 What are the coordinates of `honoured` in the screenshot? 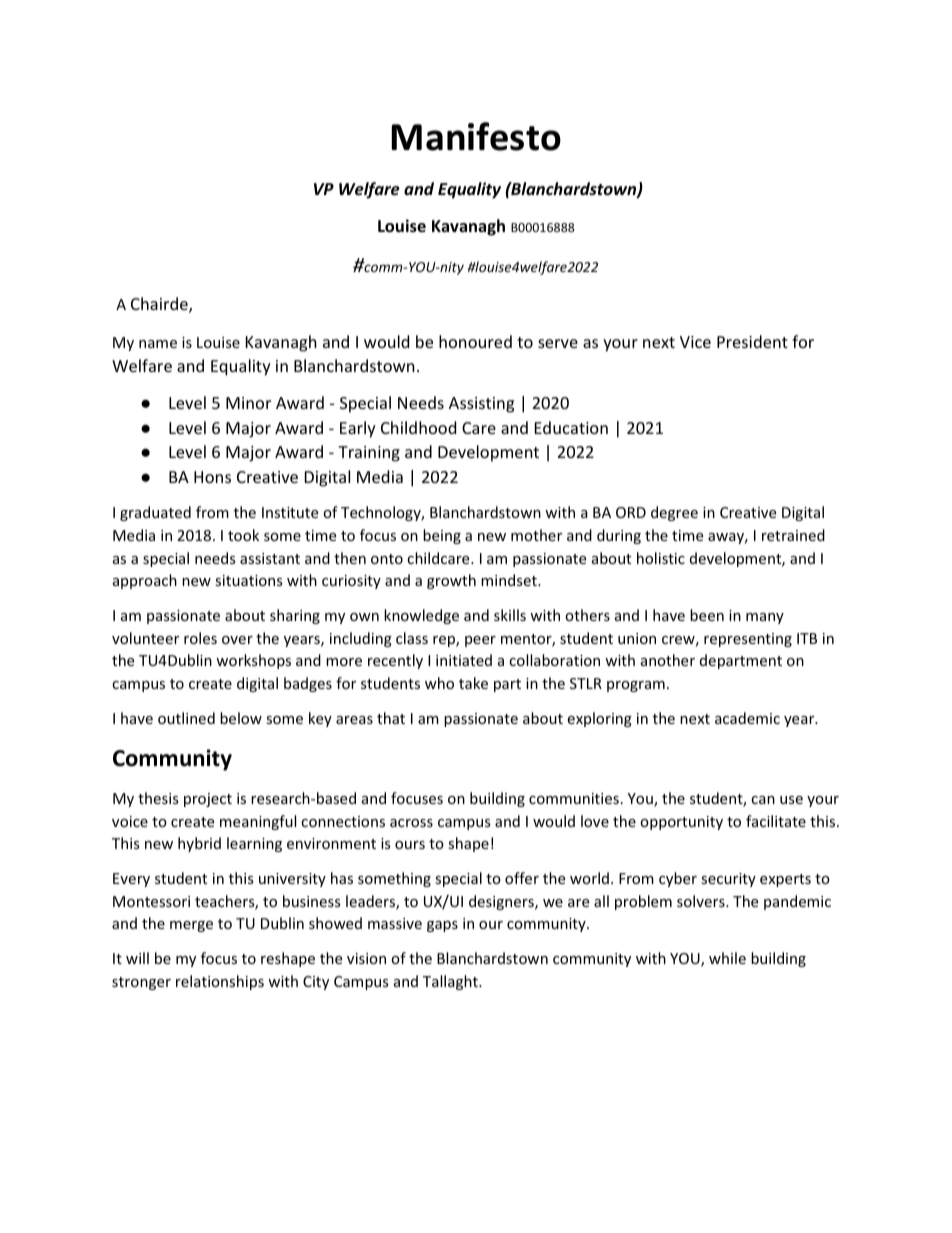 It's located at (475, 341).
